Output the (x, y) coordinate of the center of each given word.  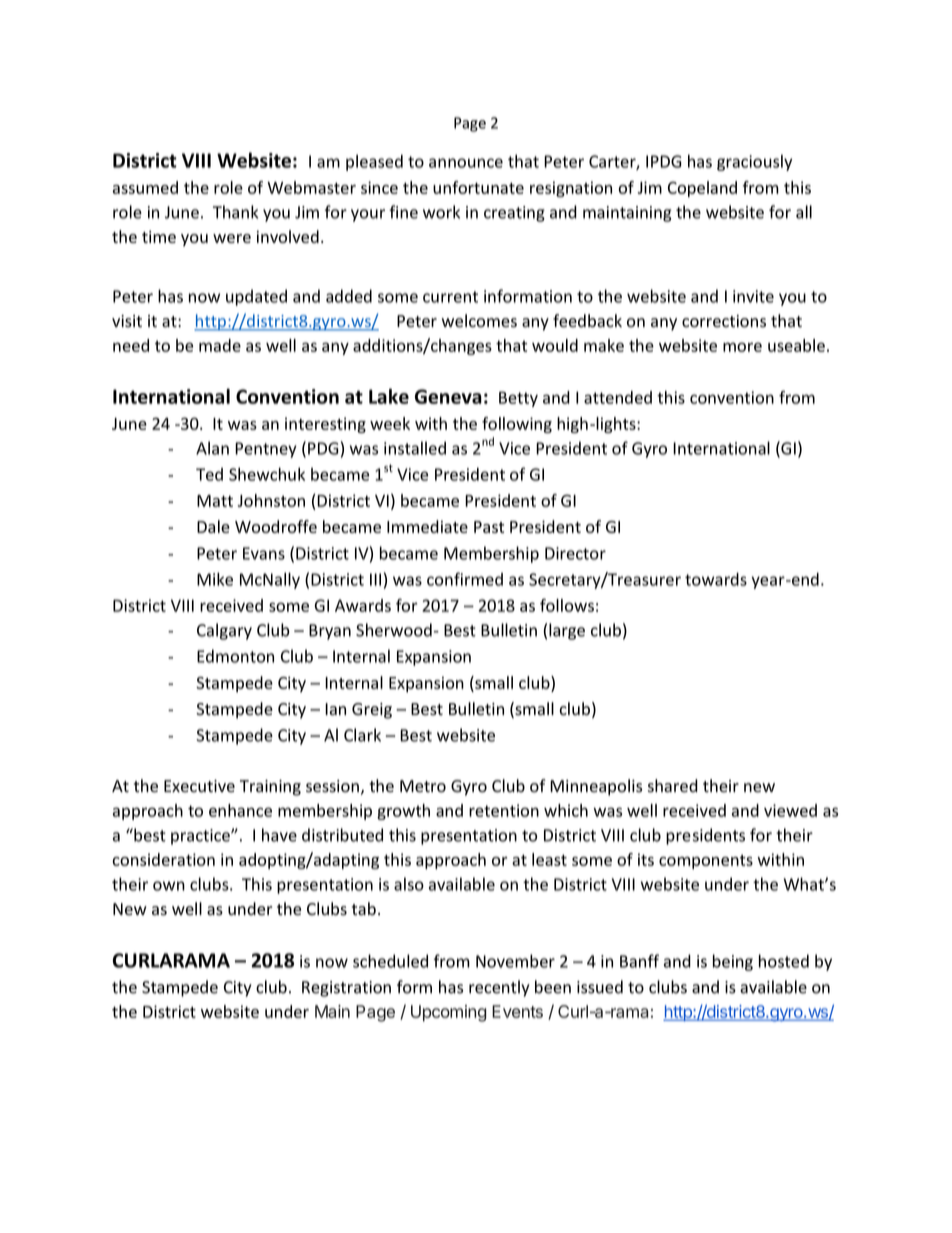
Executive (199, 786)
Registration (346, 989)
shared (673, 786)
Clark (362, 735)
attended (618, 397)
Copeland (702, 189)
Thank (235, 212)
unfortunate (478, 187)
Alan (212, 448)
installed (415, 448)
